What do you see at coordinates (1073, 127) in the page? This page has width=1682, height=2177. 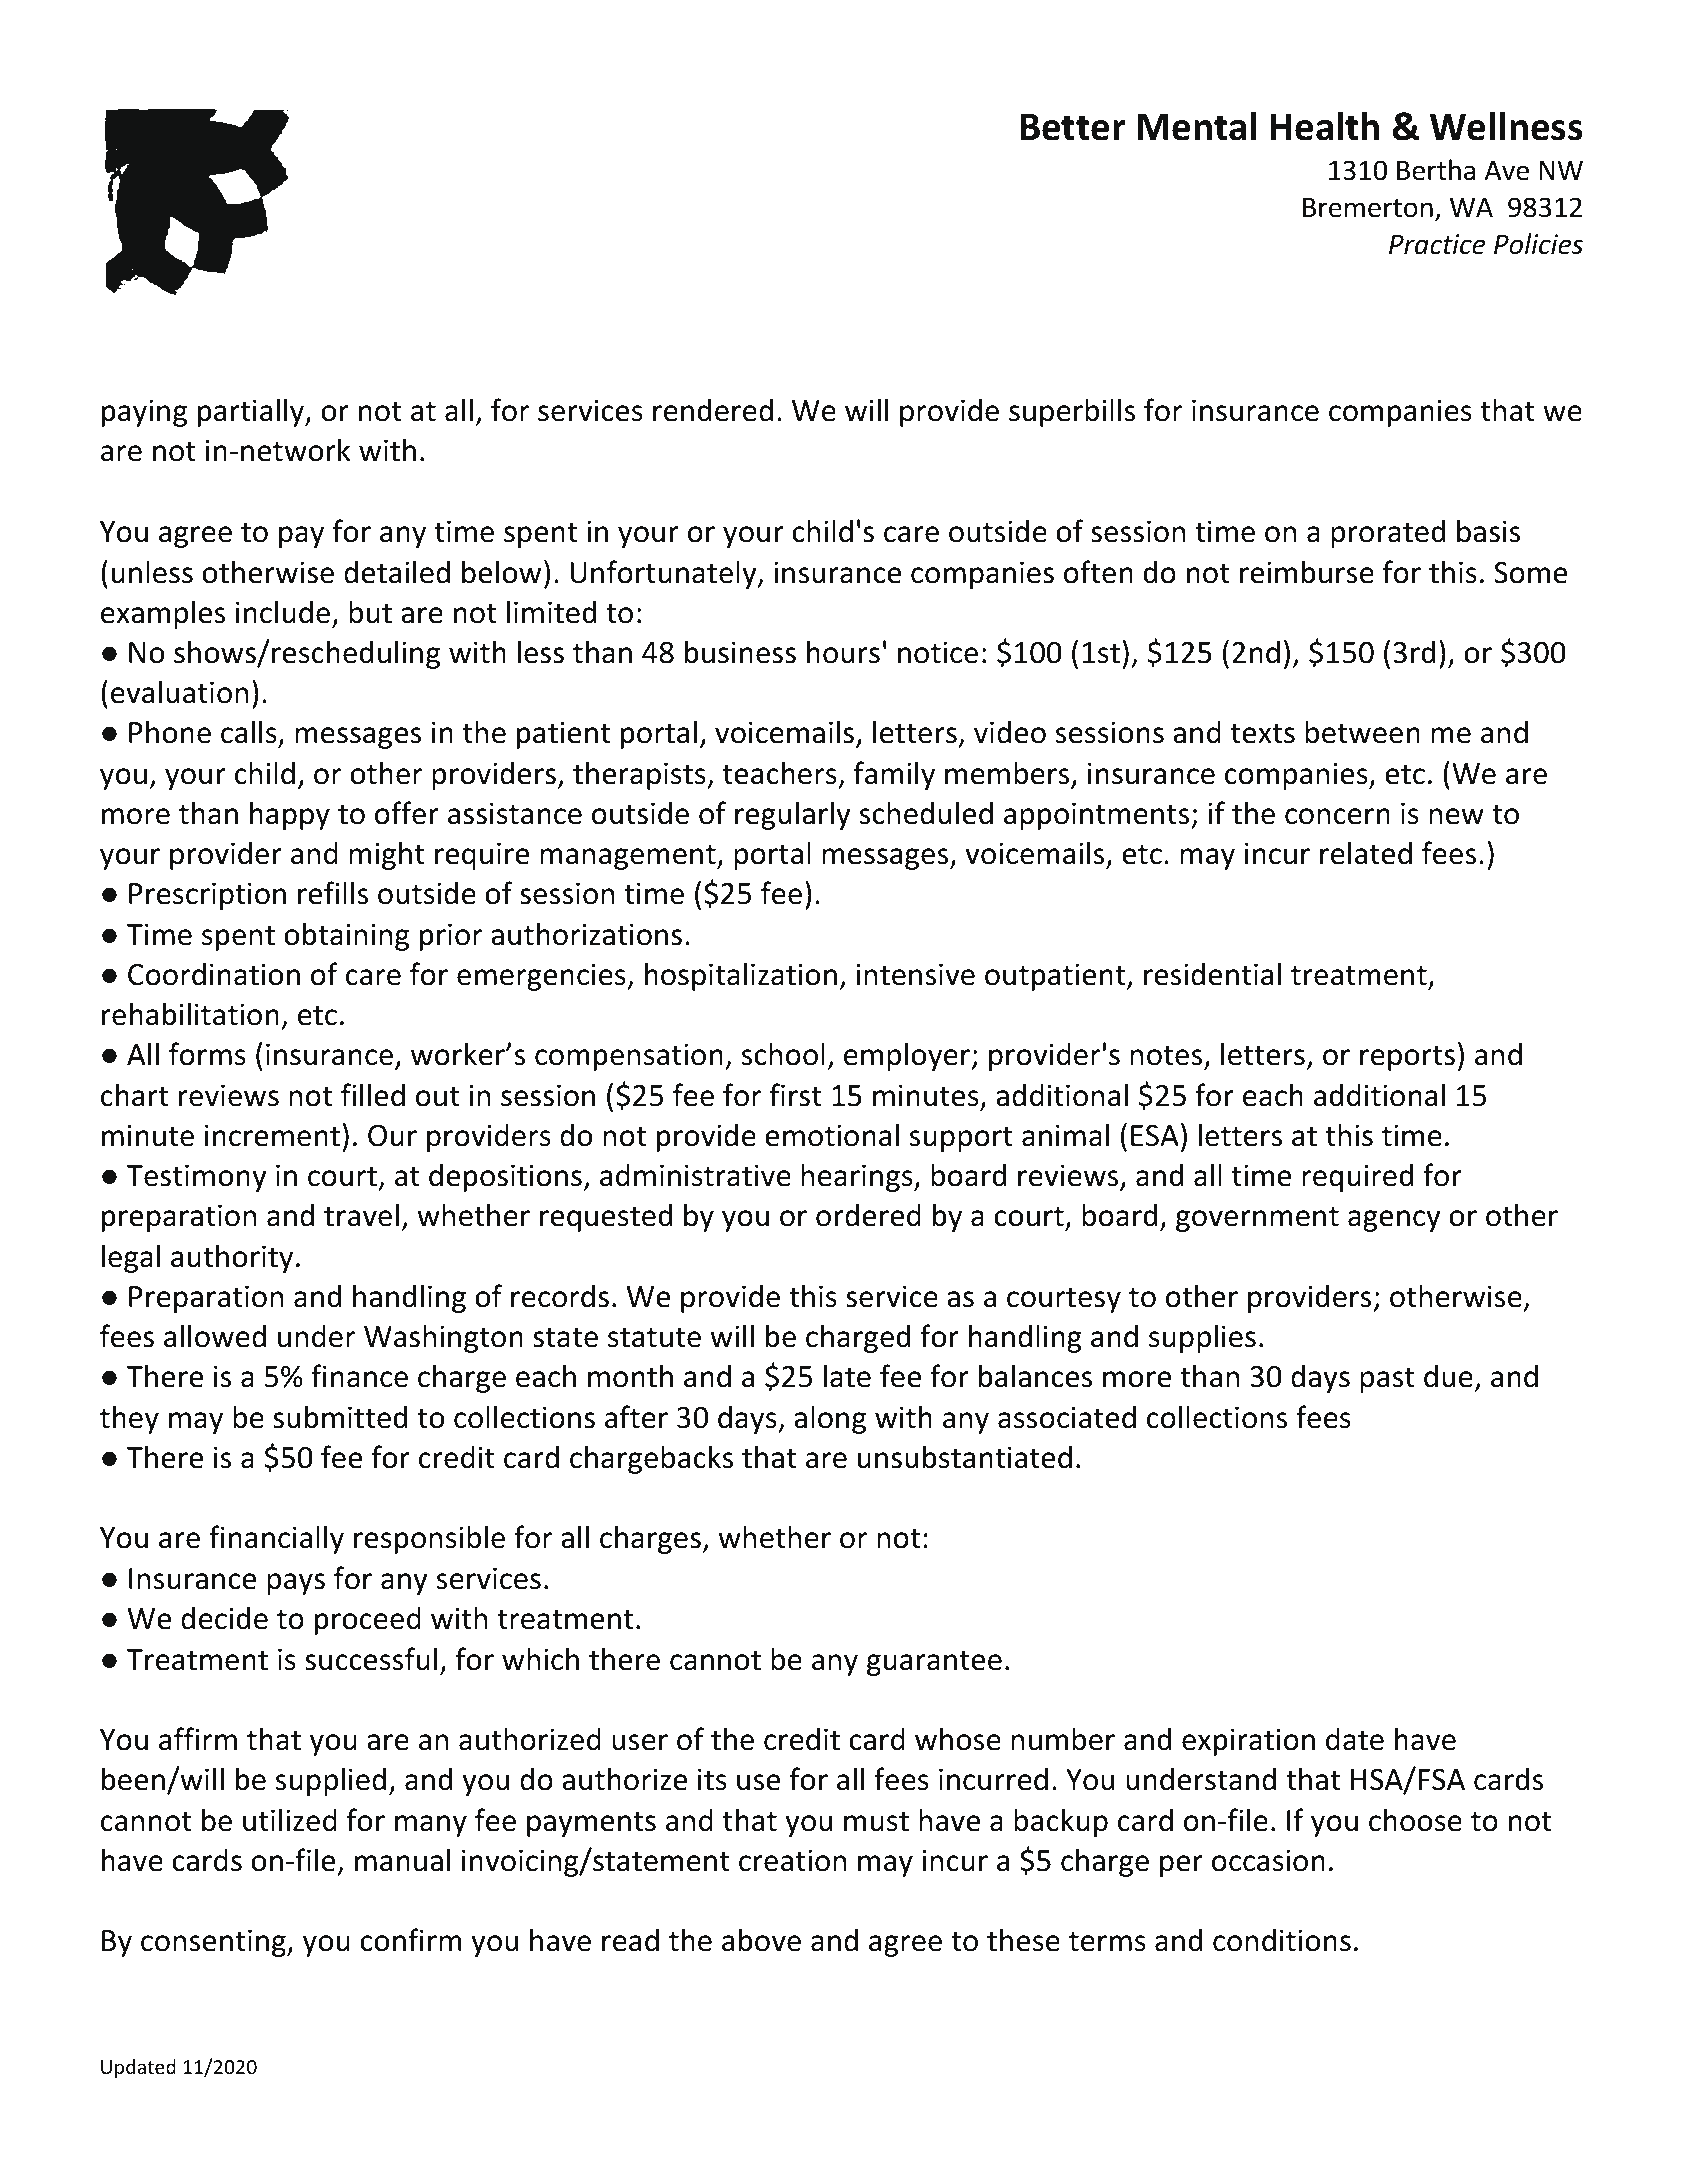 I see `Better` at bounding box center [1073, 127].
